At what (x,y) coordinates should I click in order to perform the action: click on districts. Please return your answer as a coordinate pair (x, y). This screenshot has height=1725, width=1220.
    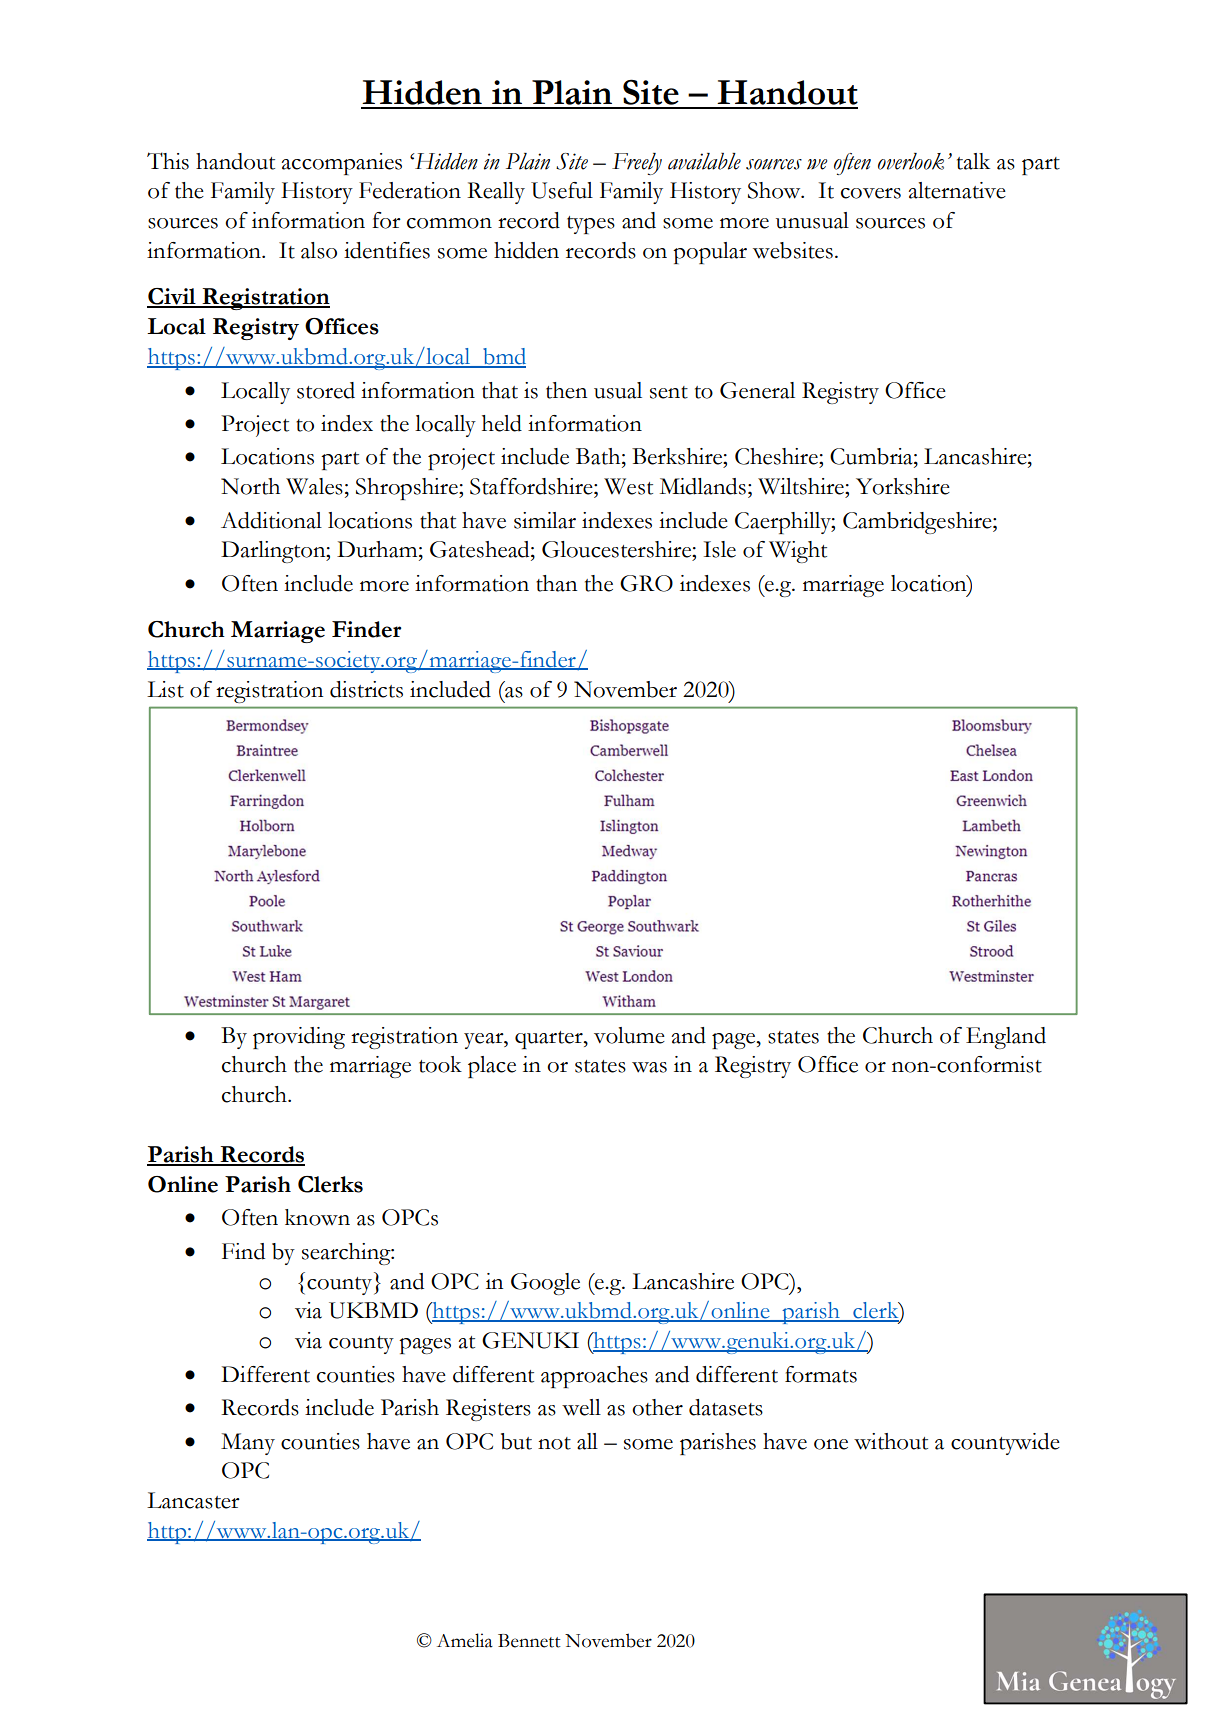
    Looking at the image, I should click on (366, 689).
